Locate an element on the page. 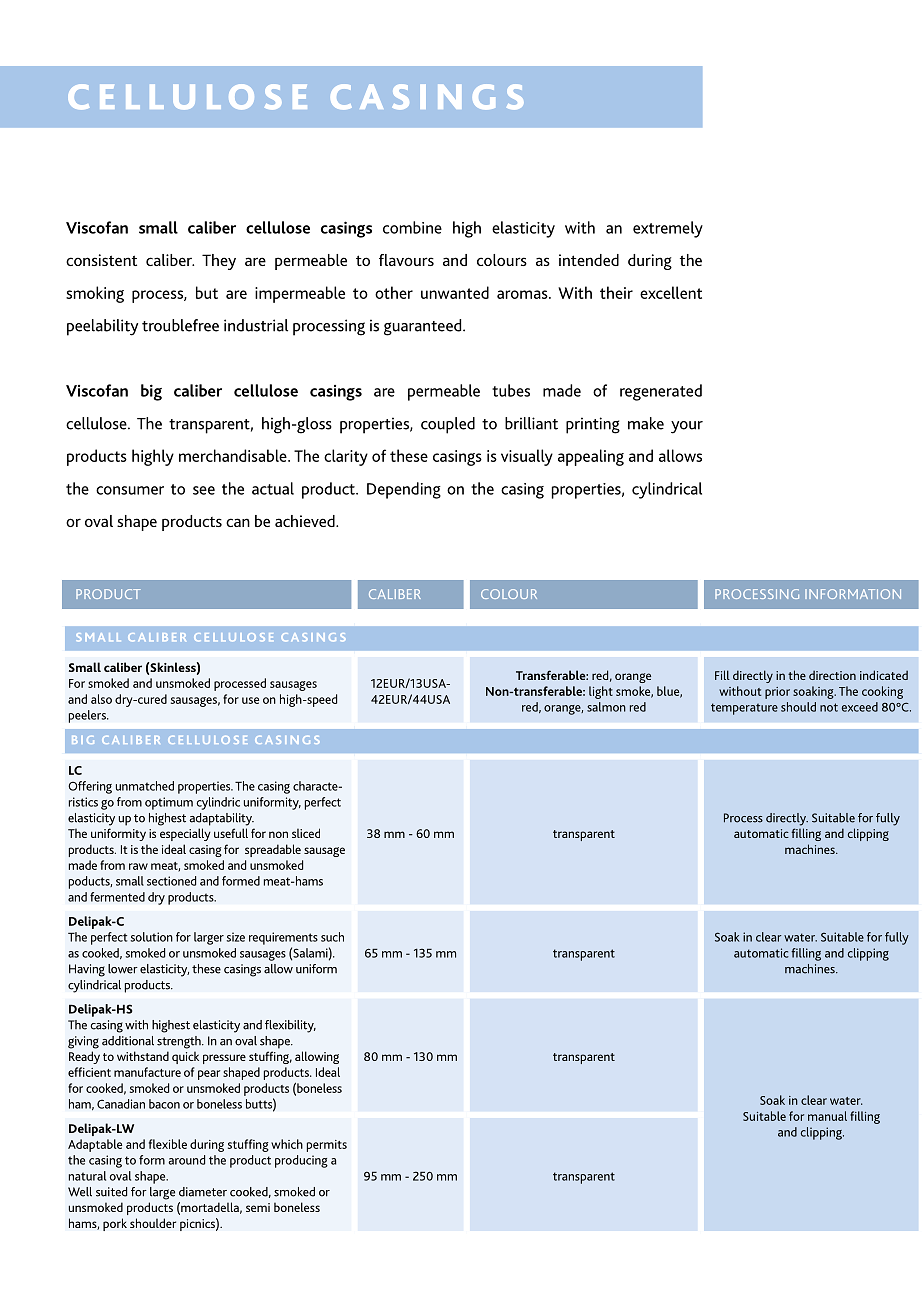 This page has height=1308, width=924. unwanted is located at coordinates (455, 292).
